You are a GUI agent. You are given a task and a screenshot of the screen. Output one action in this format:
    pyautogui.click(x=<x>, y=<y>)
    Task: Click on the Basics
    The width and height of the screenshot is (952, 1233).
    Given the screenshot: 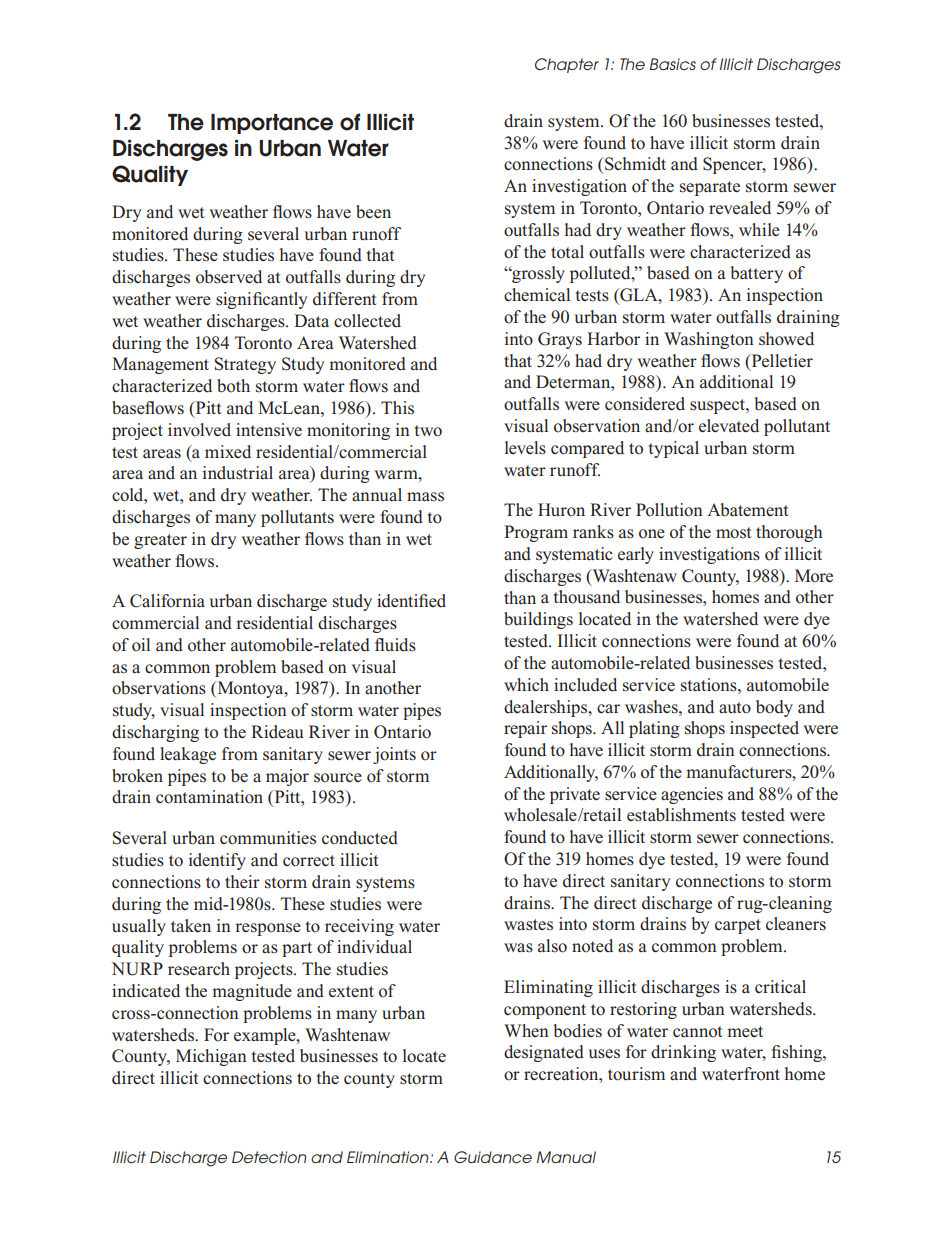 What is the action you would take?
    pyautogui.click(x=673, y=64)
